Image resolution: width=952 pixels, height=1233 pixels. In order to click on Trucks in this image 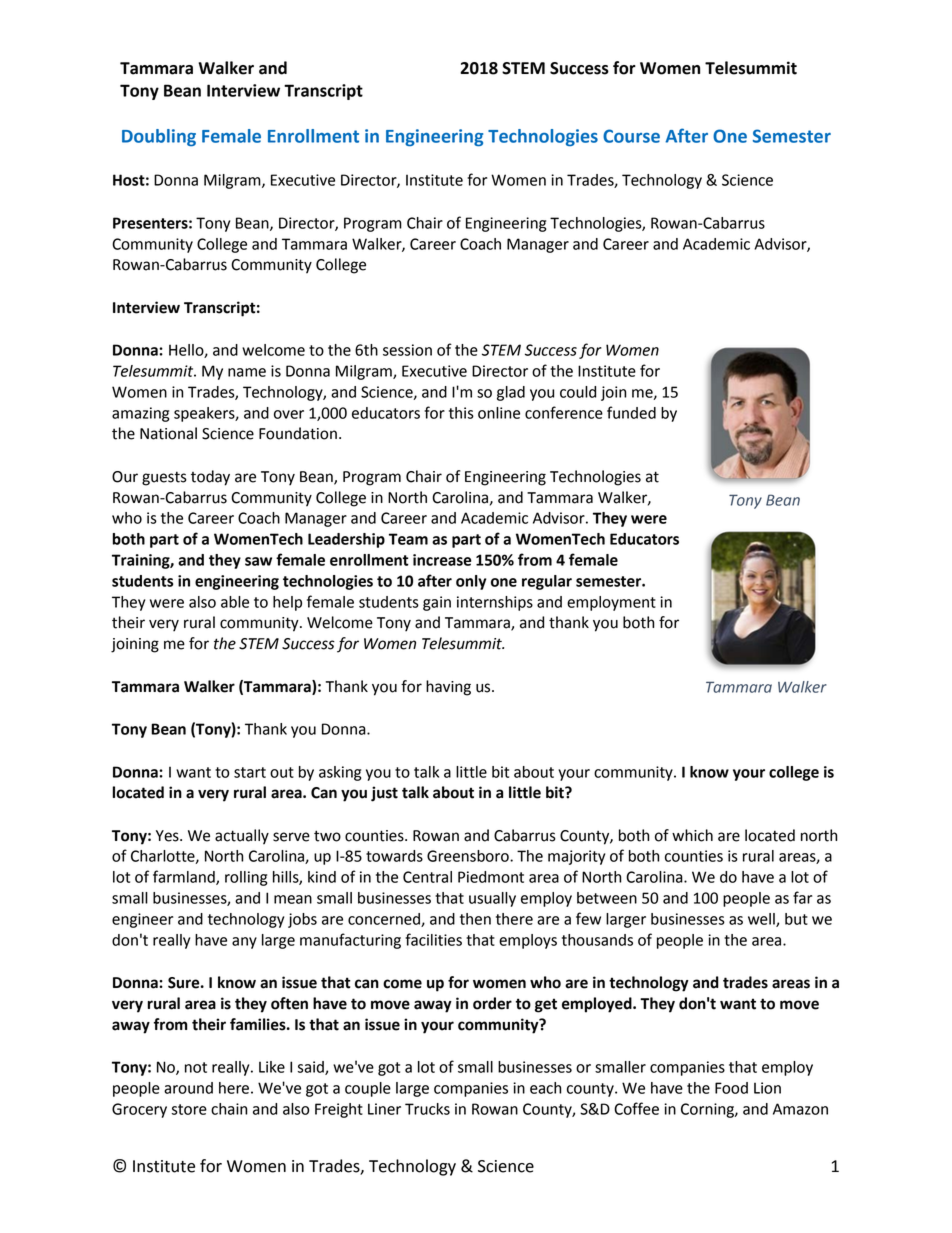, I will do `click(427, 1109)`.
